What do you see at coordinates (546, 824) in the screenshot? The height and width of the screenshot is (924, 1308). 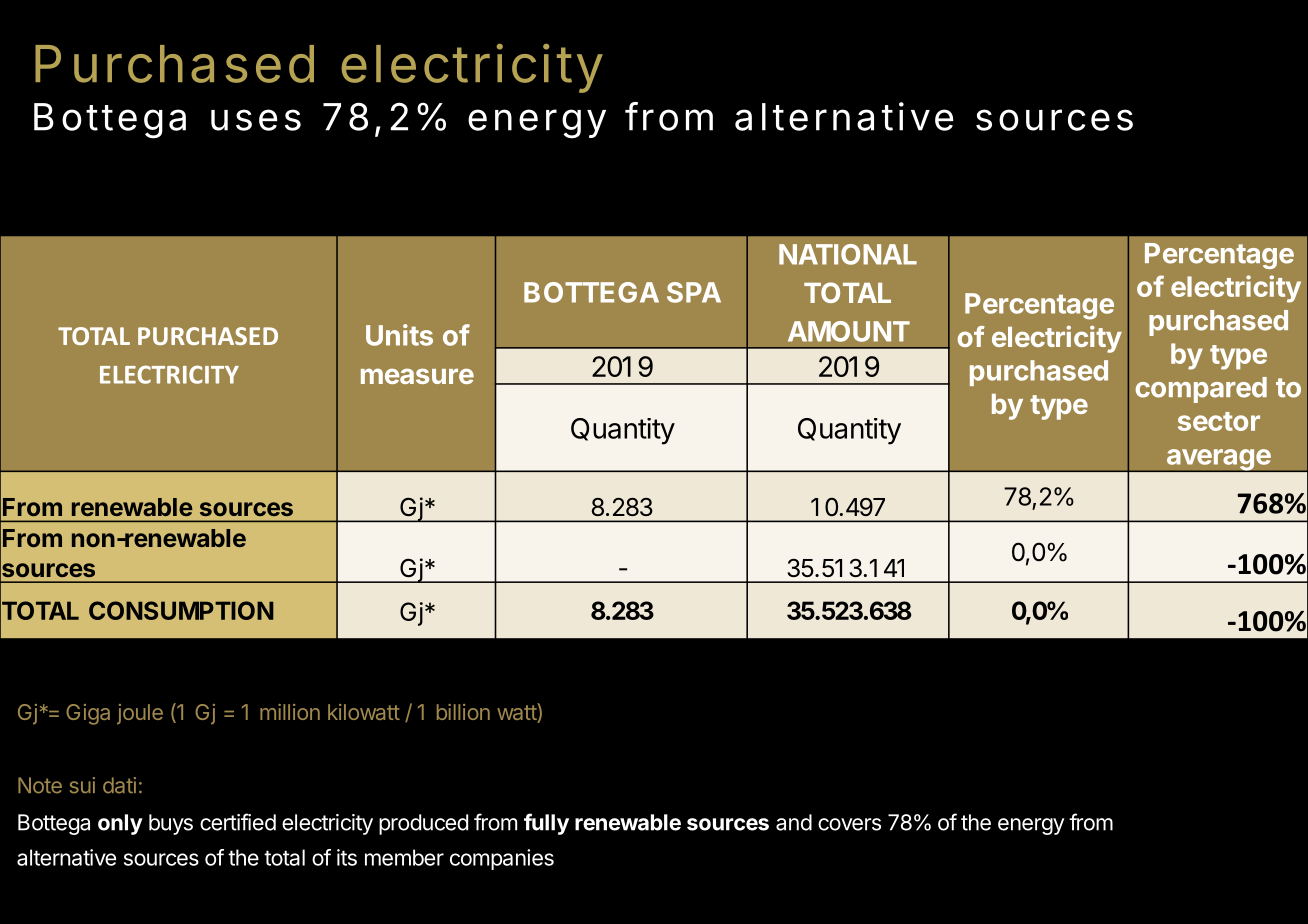 I see `fully` at bounding box center [546, 824].
